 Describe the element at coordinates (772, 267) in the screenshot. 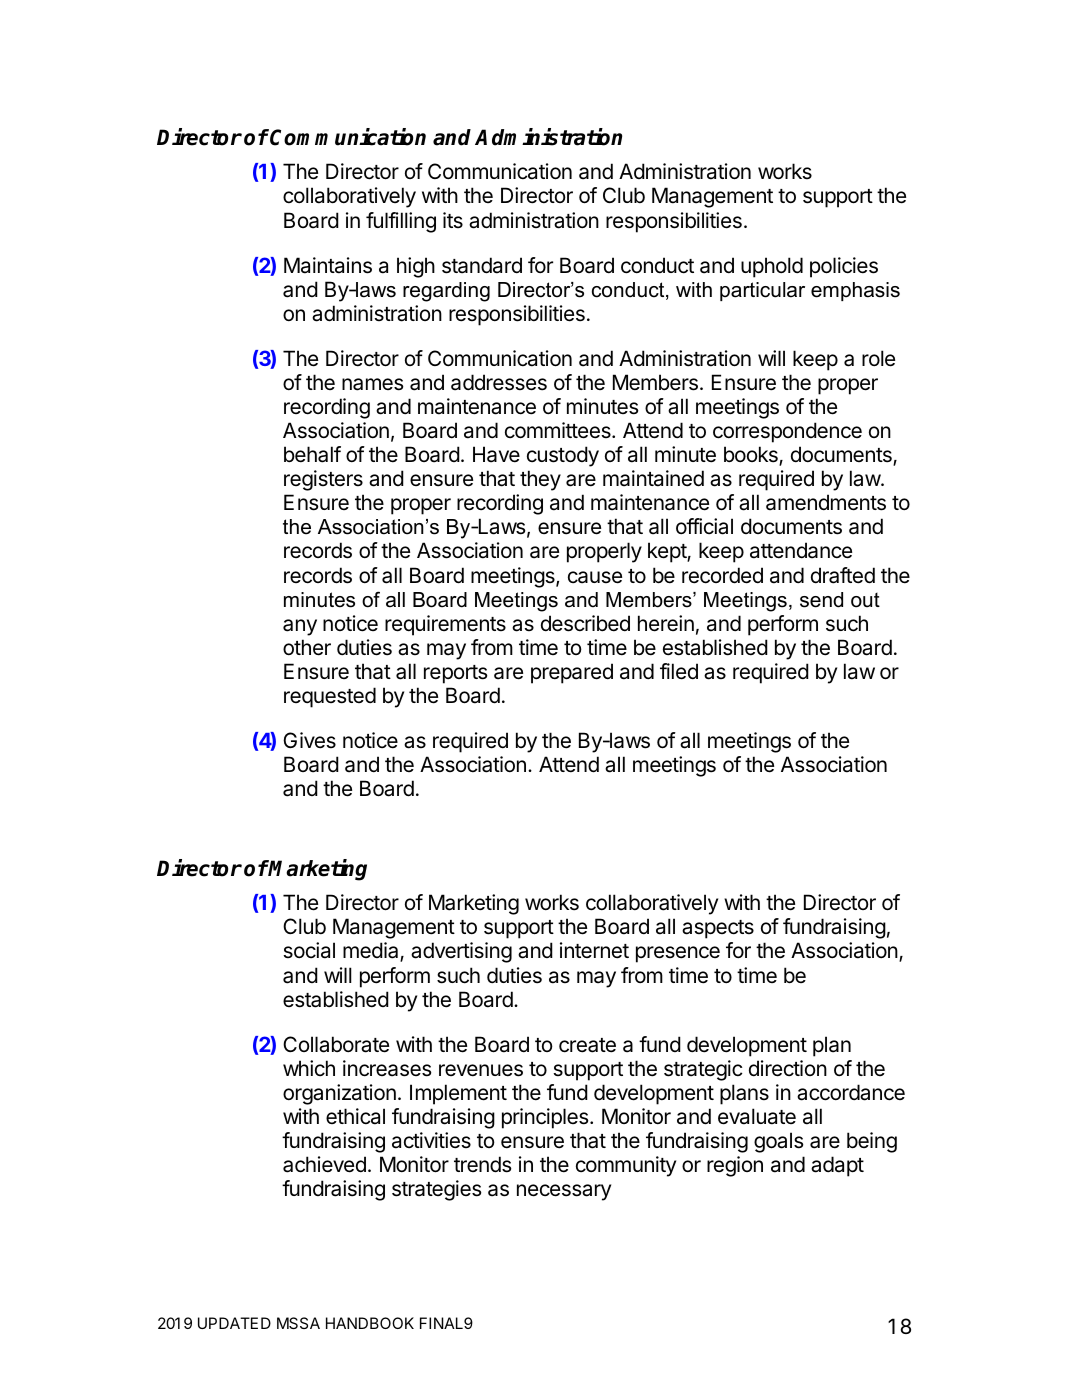

I see `uphold` at that location.
